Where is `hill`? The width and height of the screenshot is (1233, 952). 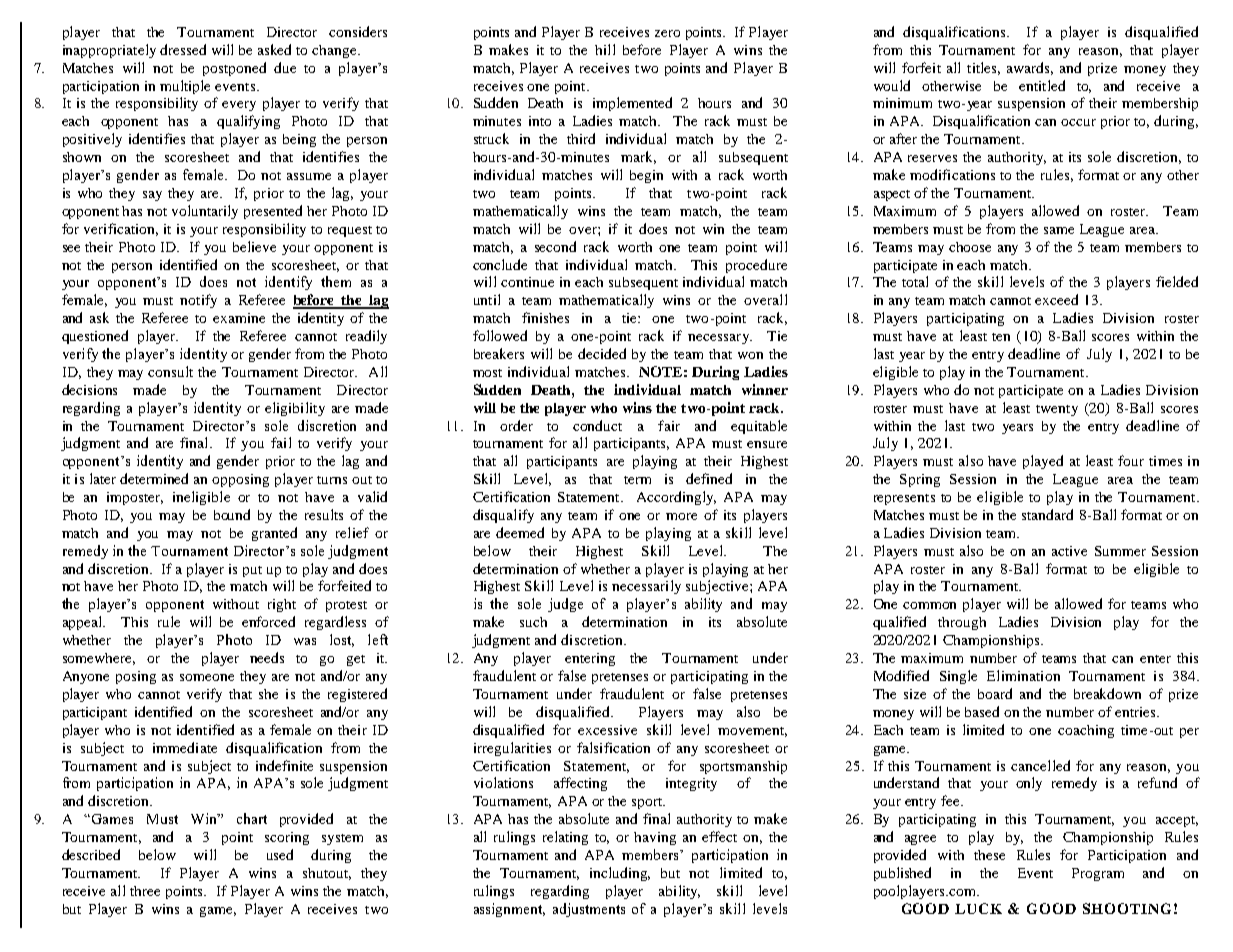 hill is located at coordinates (605, 49).
